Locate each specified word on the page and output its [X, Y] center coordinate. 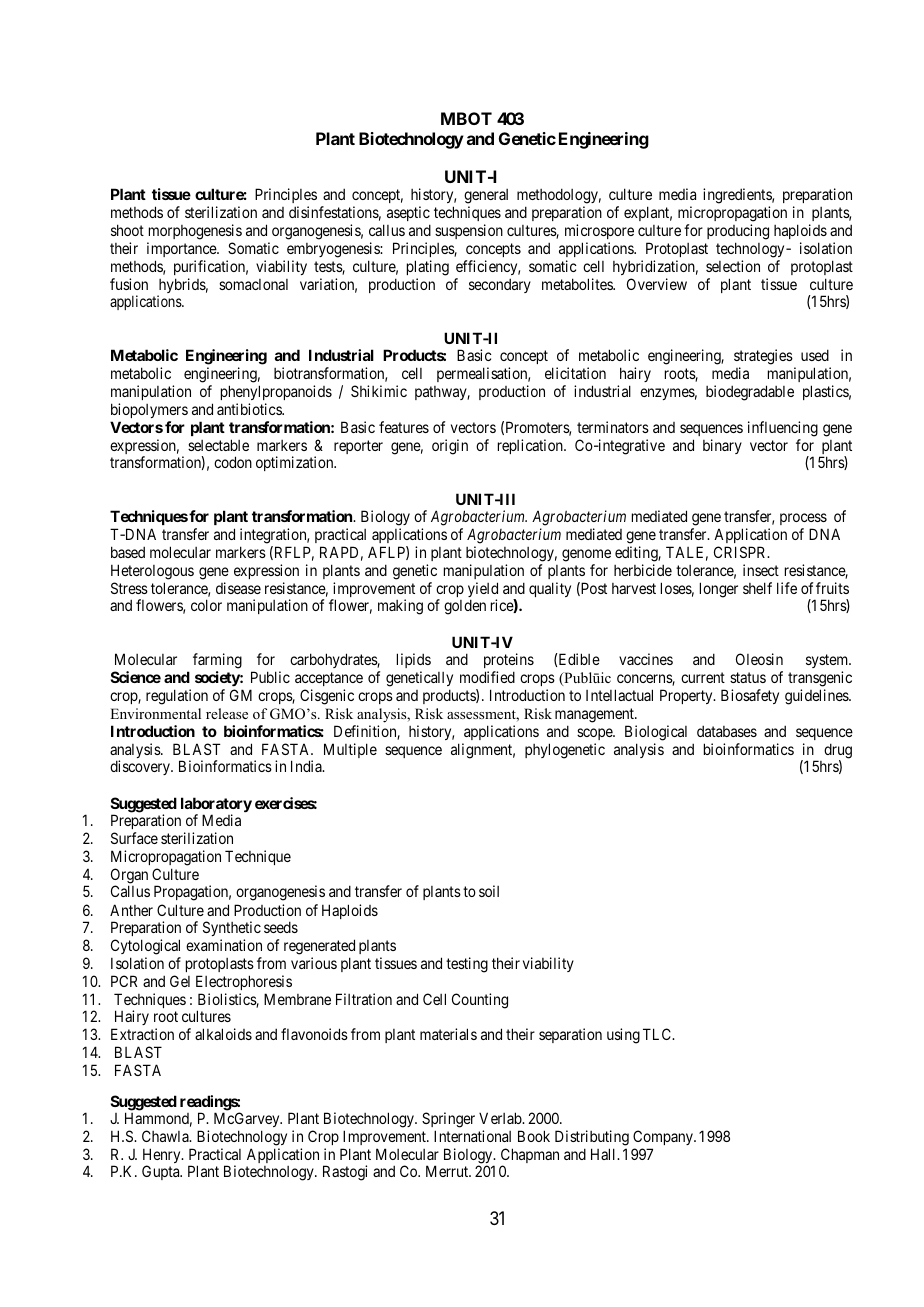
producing [738, 232]
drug [838, 752]
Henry [163, 1157]
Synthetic [232, 930]
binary [722, 446]
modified [487, 677]
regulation [177, 697]
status [748, 677]
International [472, 1136]
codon [233, 462]
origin [450, 447]
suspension [469, 231]
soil [489, 891]
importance [182, 249]
